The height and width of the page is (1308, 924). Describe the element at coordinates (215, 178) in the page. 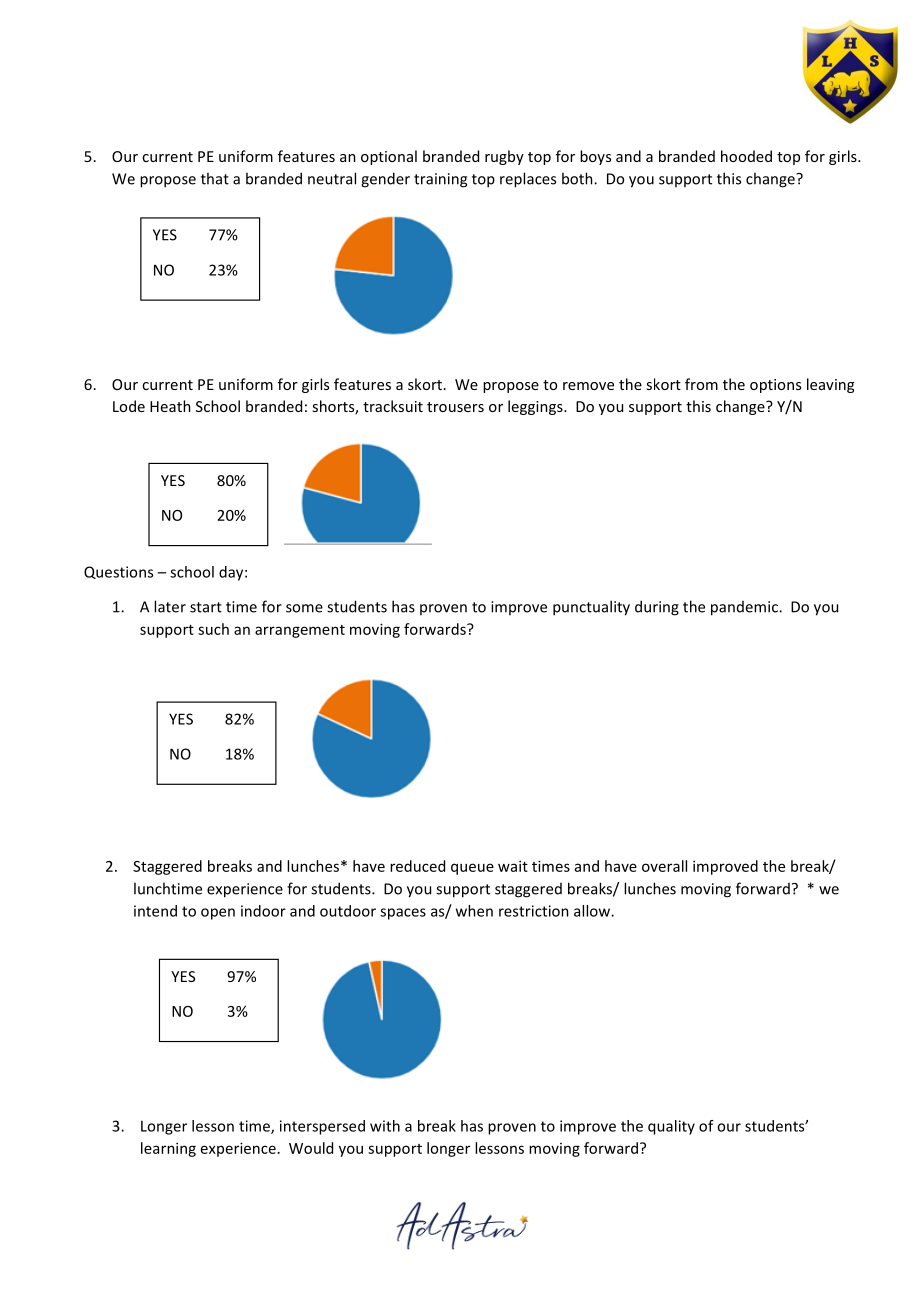

I see `that` at that location.
